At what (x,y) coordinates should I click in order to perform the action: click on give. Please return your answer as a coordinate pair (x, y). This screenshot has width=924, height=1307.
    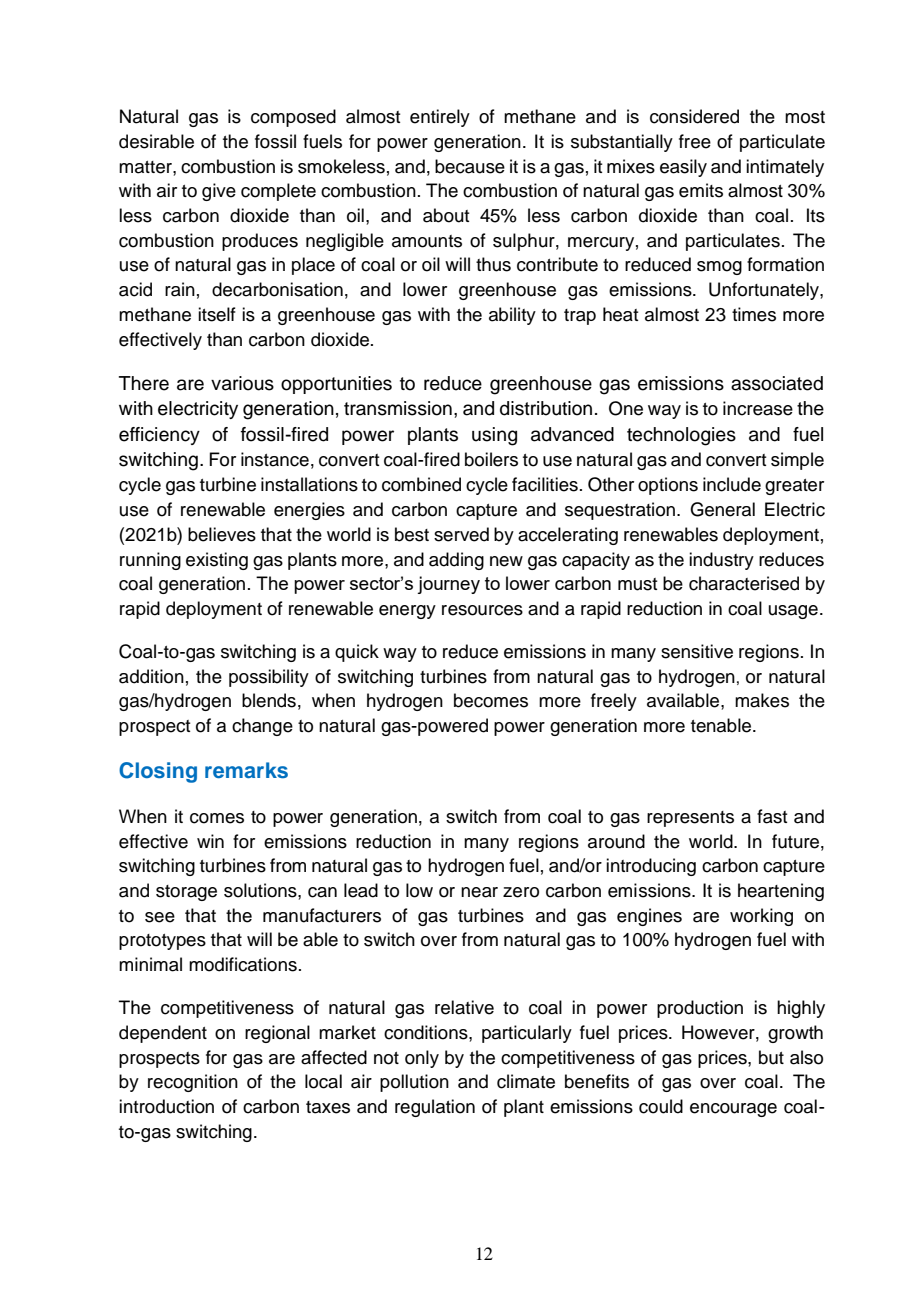
    Looking at the image, I should click on (219, 192).
